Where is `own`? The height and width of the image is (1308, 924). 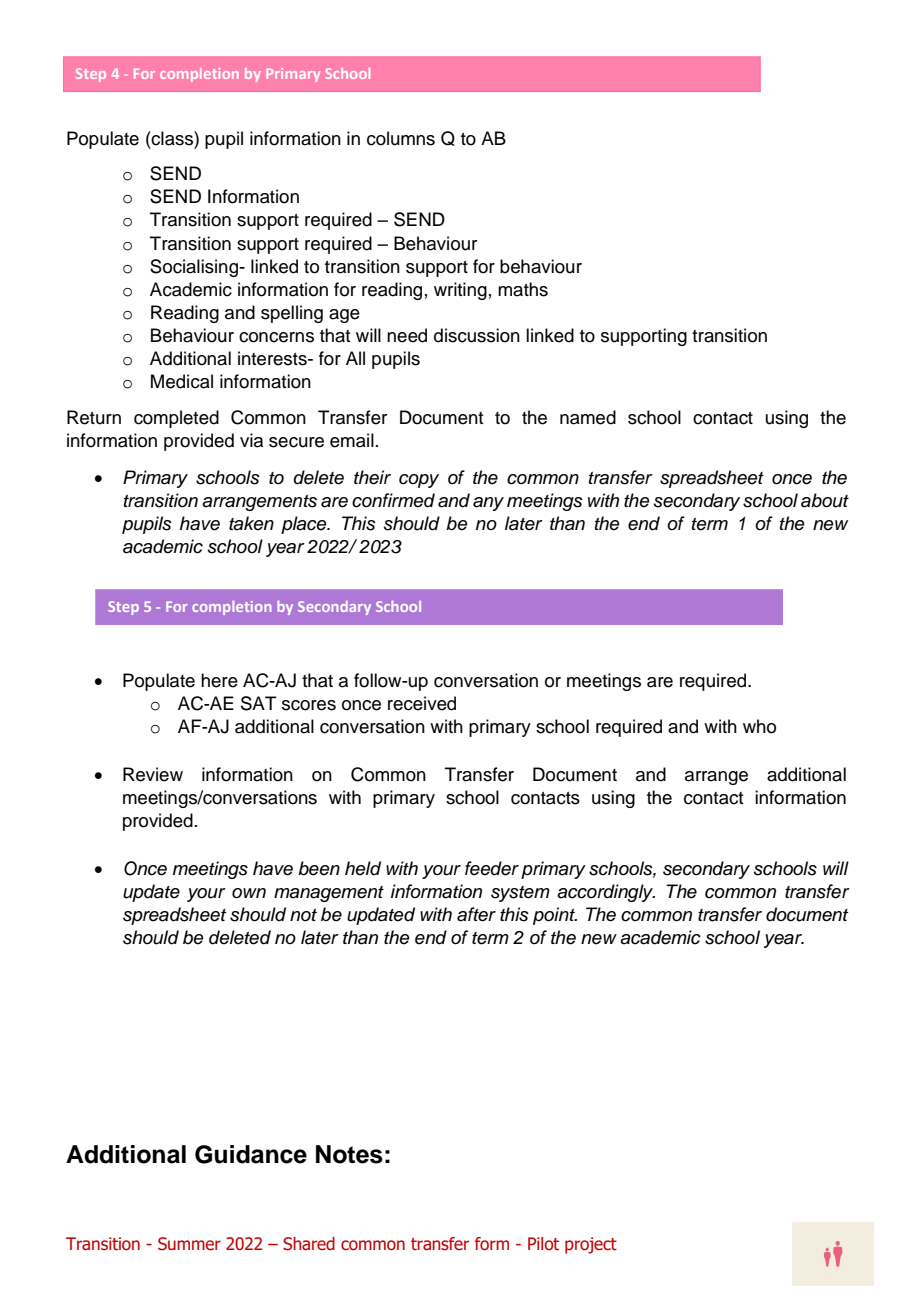
own is located at coordinates (249, 893).
